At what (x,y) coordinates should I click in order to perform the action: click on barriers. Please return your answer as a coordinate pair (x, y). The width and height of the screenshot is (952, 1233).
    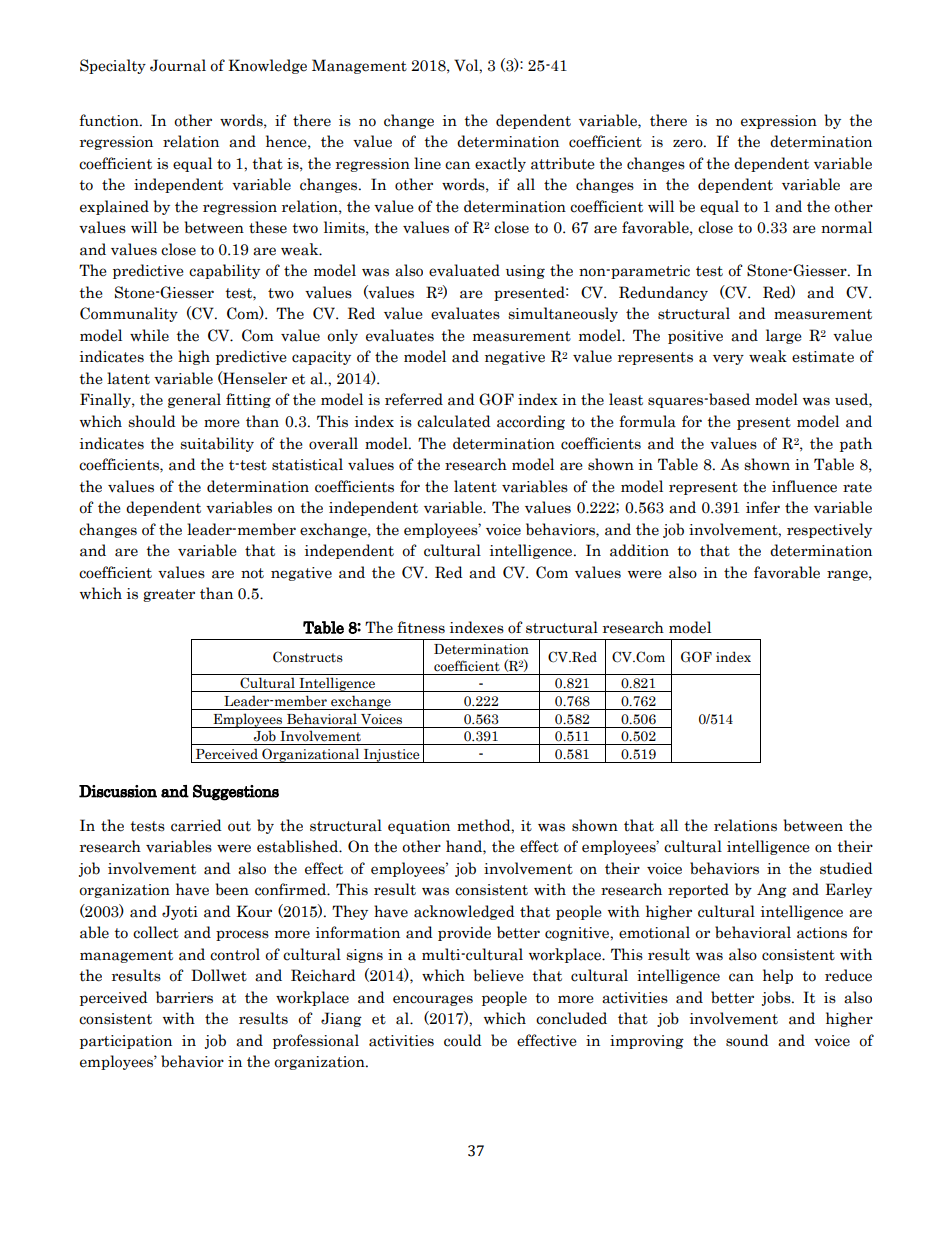
    Looking at the image, I should click on (184, 997).
